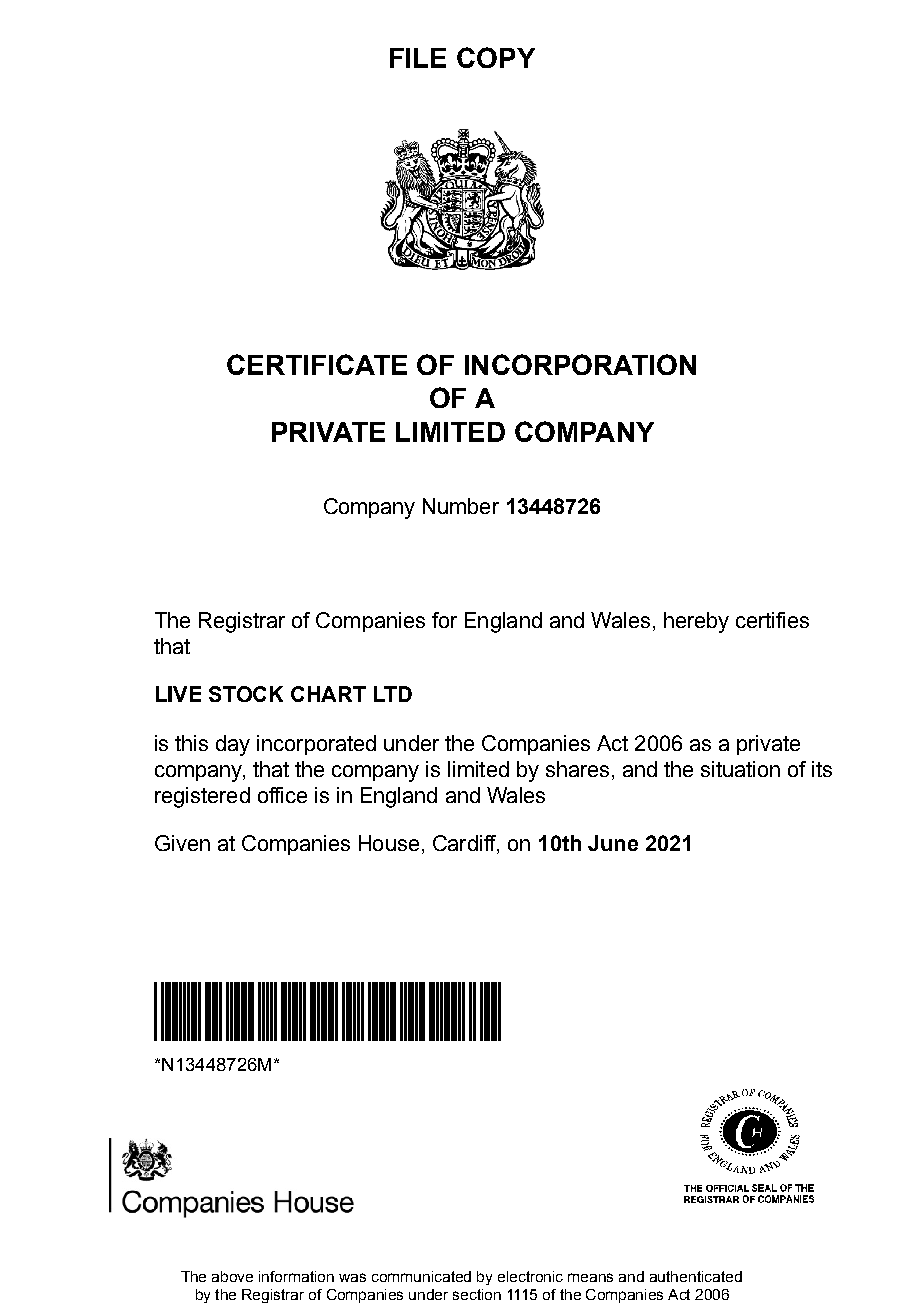 The width and height of the screenshot is (924, 1308). Describe the element at coordinates (317, 364) in the screenshot. I see `CERTIFICATE` at that location.
